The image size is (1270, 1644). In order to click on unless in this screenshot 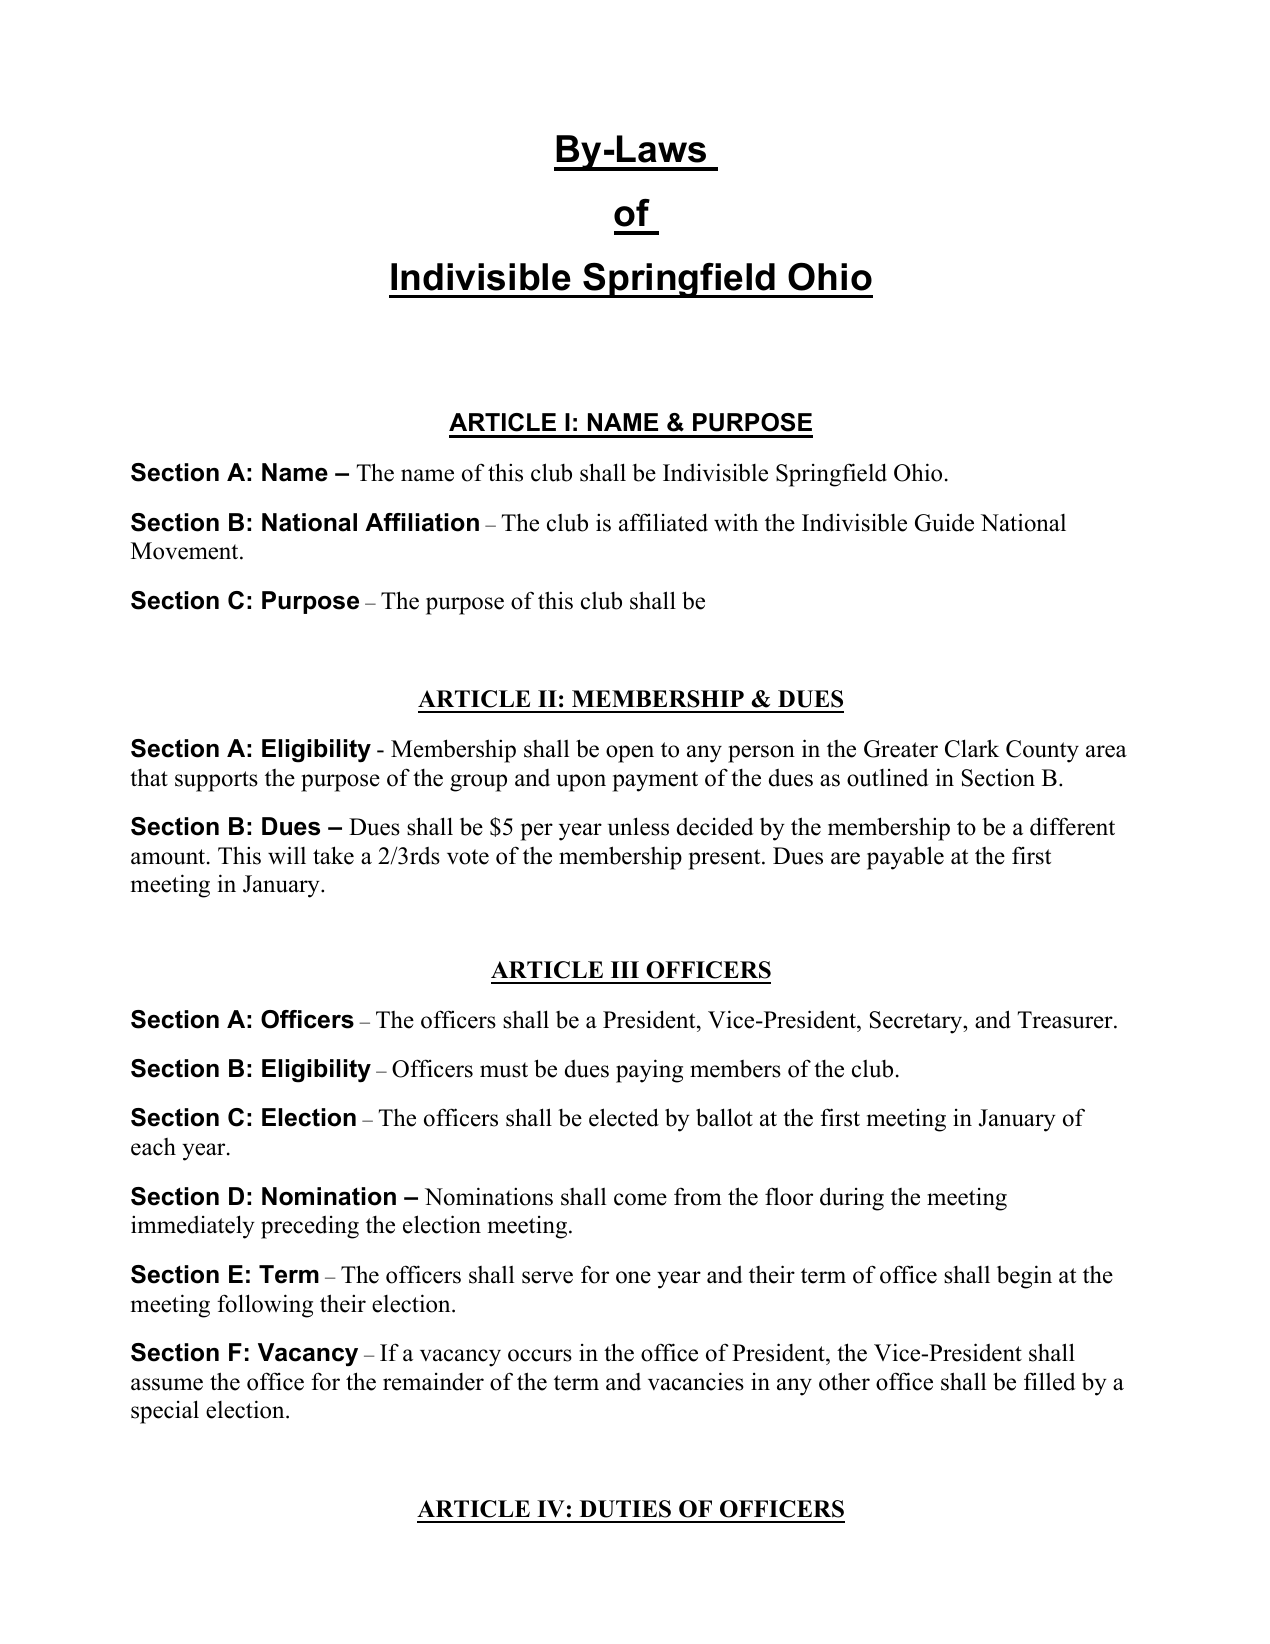, I will do `click(638, 826)`.
